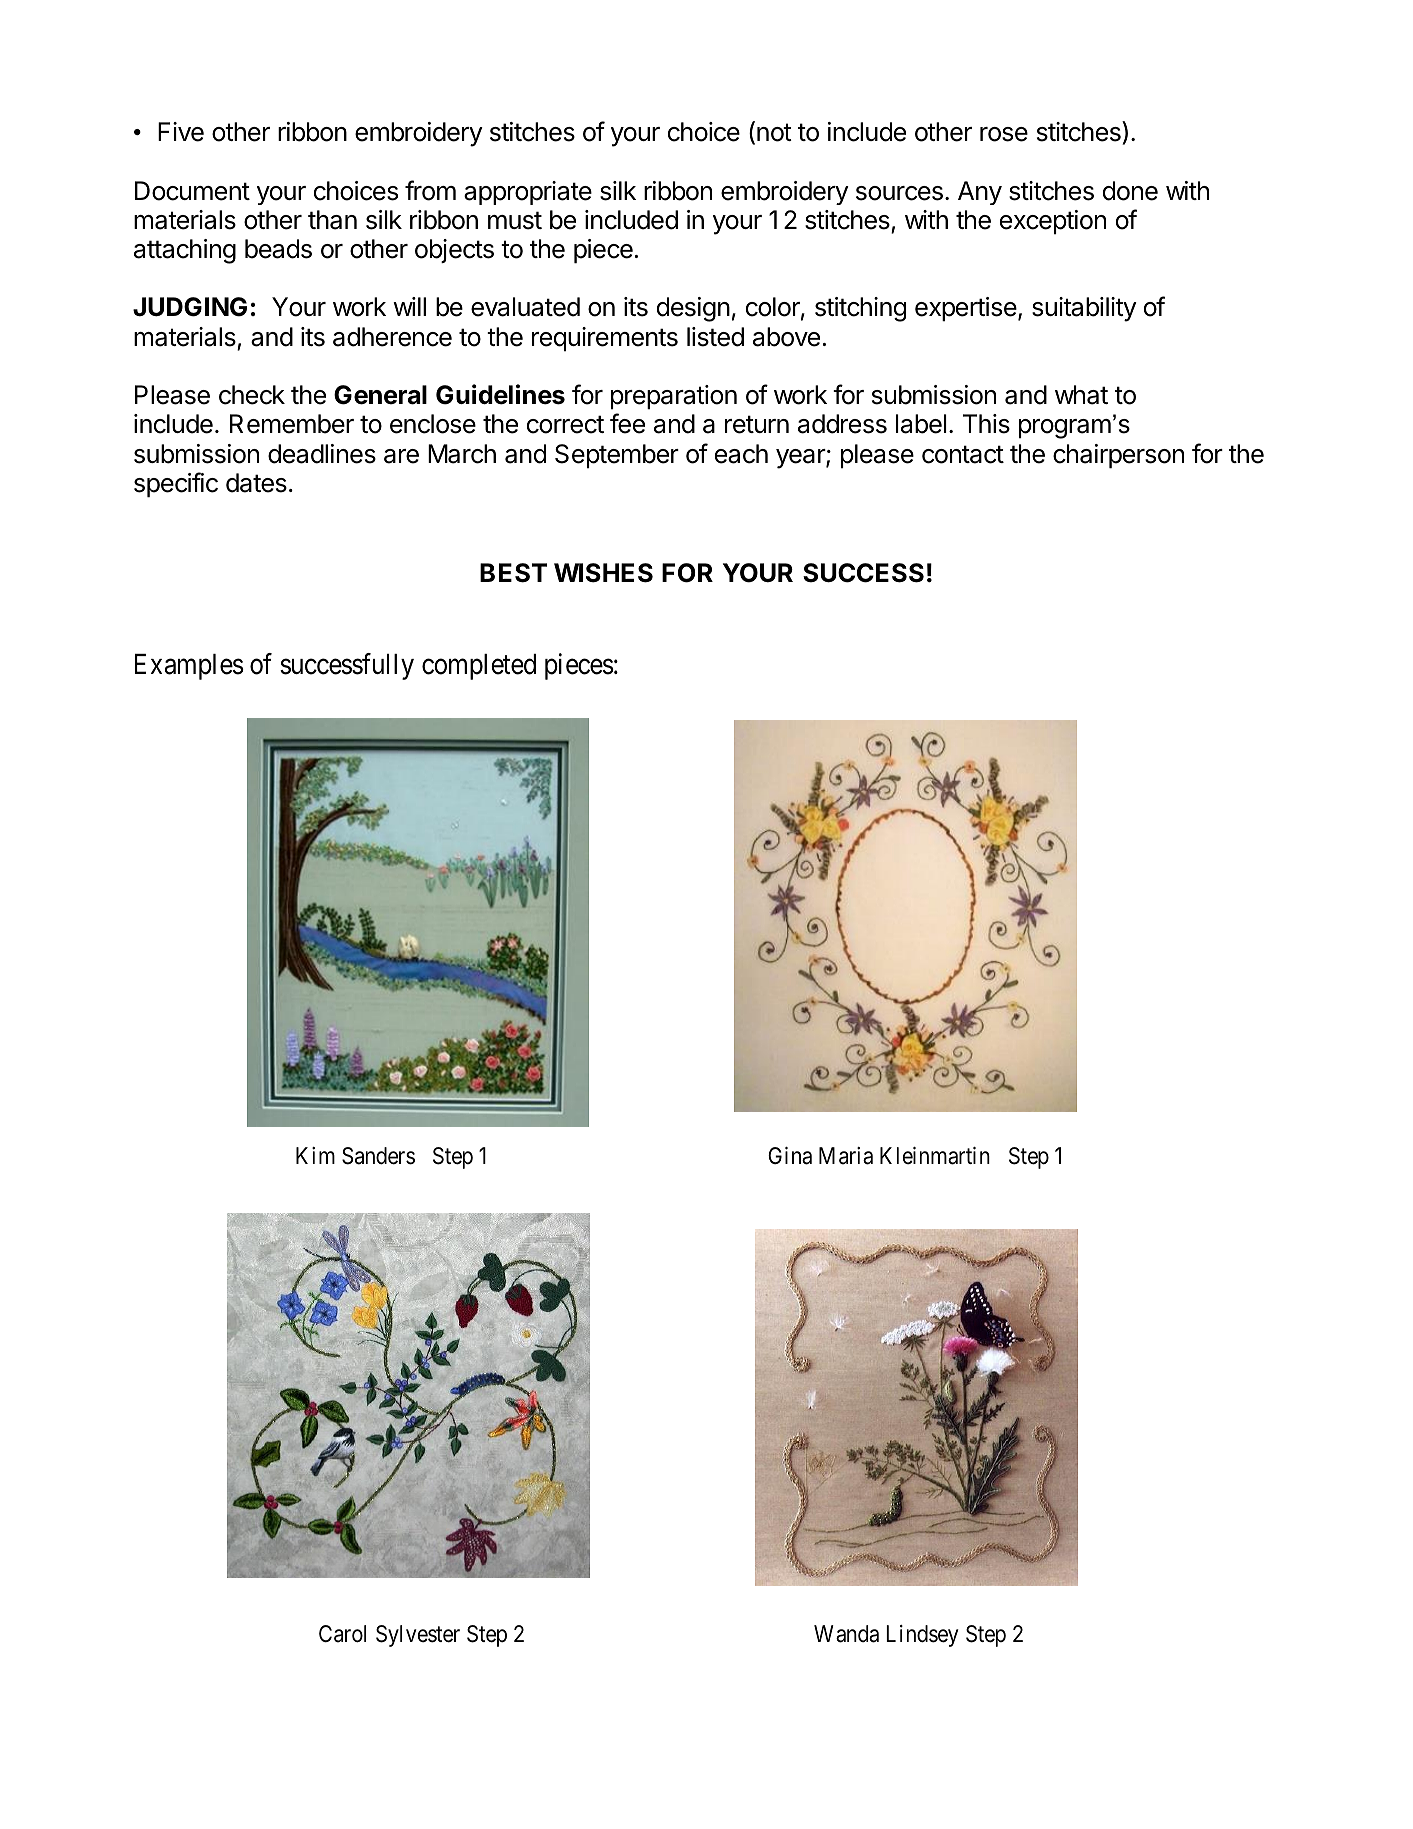  What do you see at coordinates (189, 667) in the screenshot?
I see `Examples` at bounding box center [189, 667].
